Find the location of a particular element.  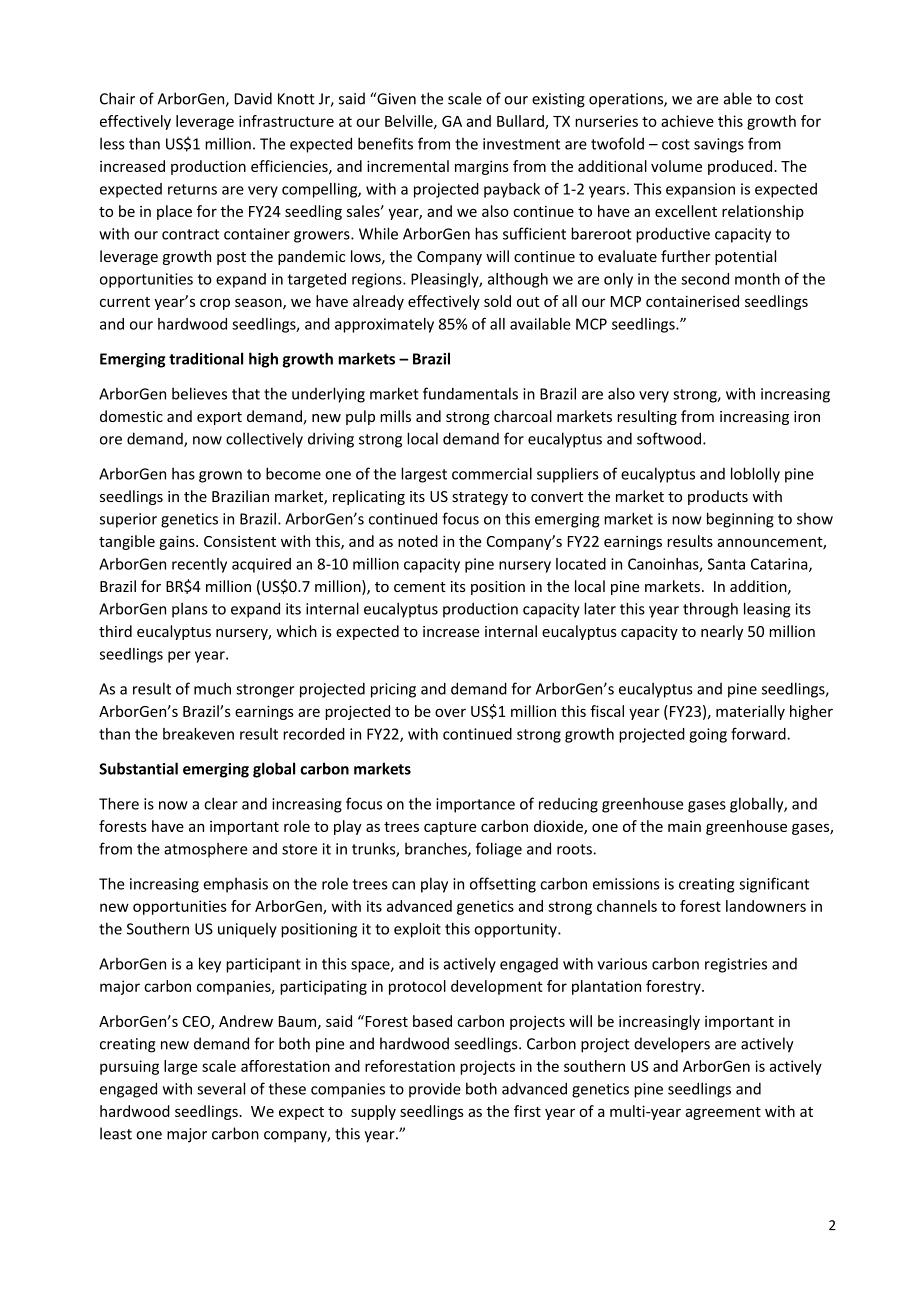

significant is located at coordinates (774, 885).
